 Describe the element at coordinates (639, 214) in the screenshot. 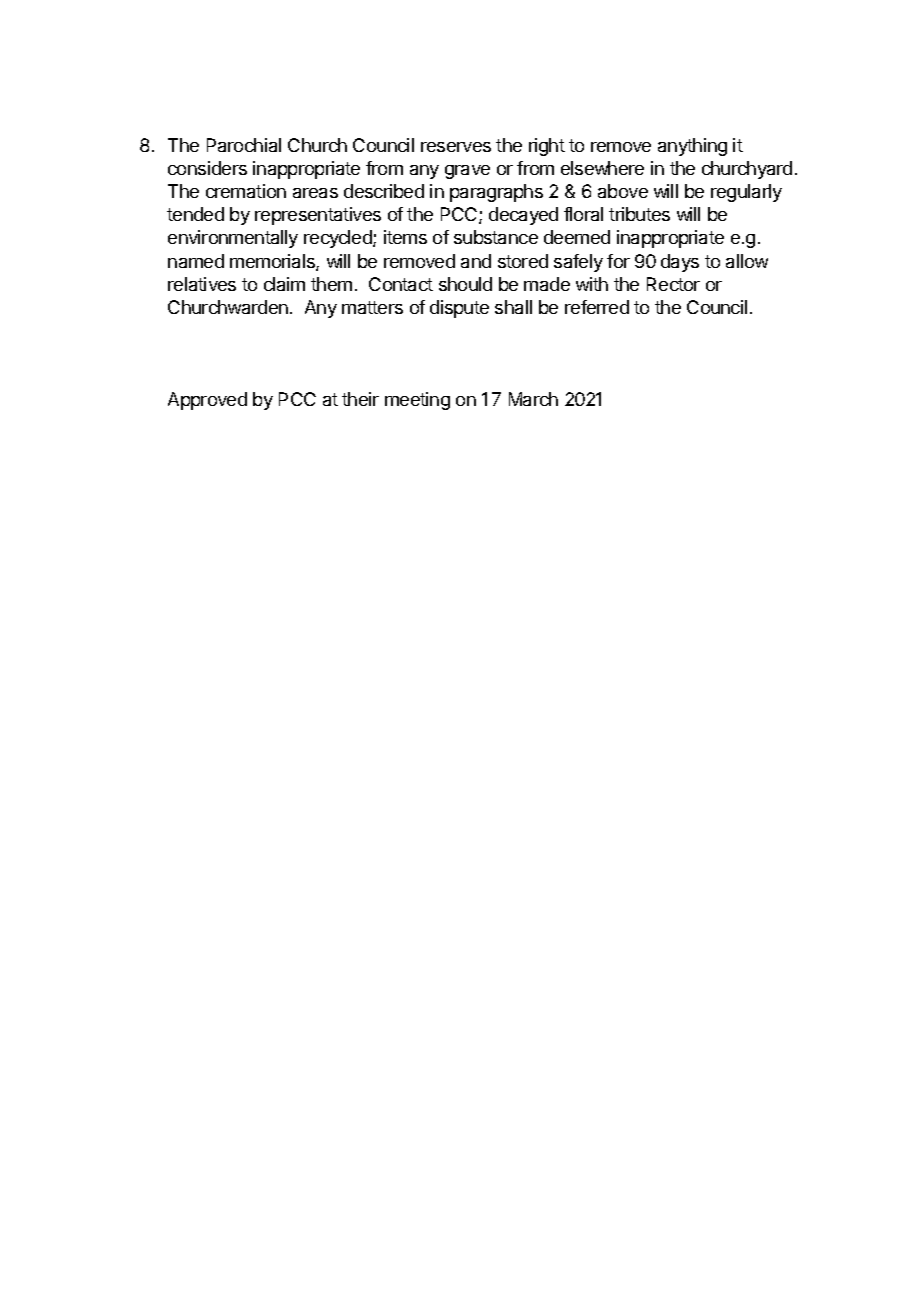

I see `tributes` at that location.
